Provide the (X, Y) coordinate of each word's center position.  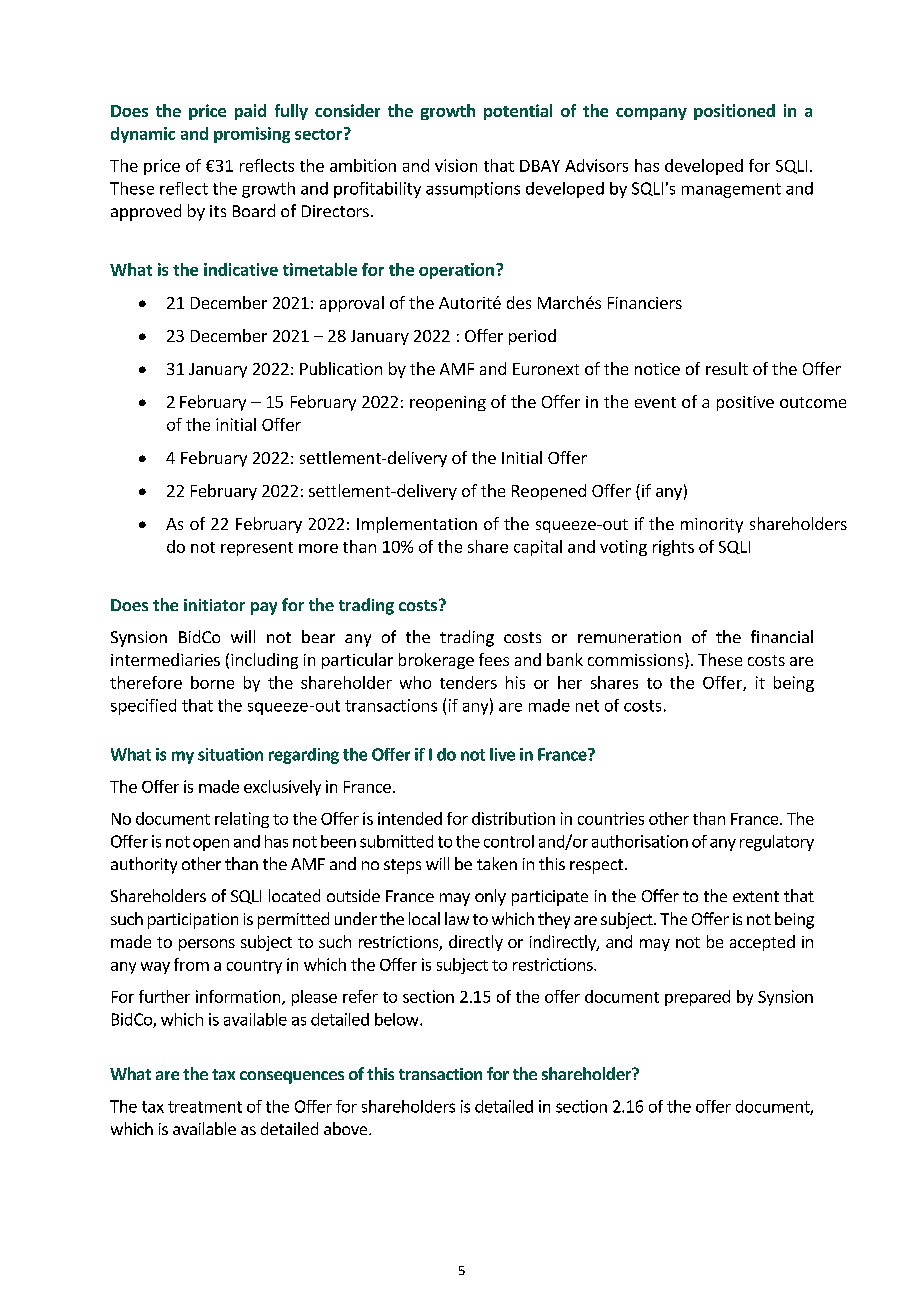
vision (456, 165)
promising (252, 135)
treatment (205, 1107)
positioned (734, 112)
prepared (697, 998)
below (398, 1019)
